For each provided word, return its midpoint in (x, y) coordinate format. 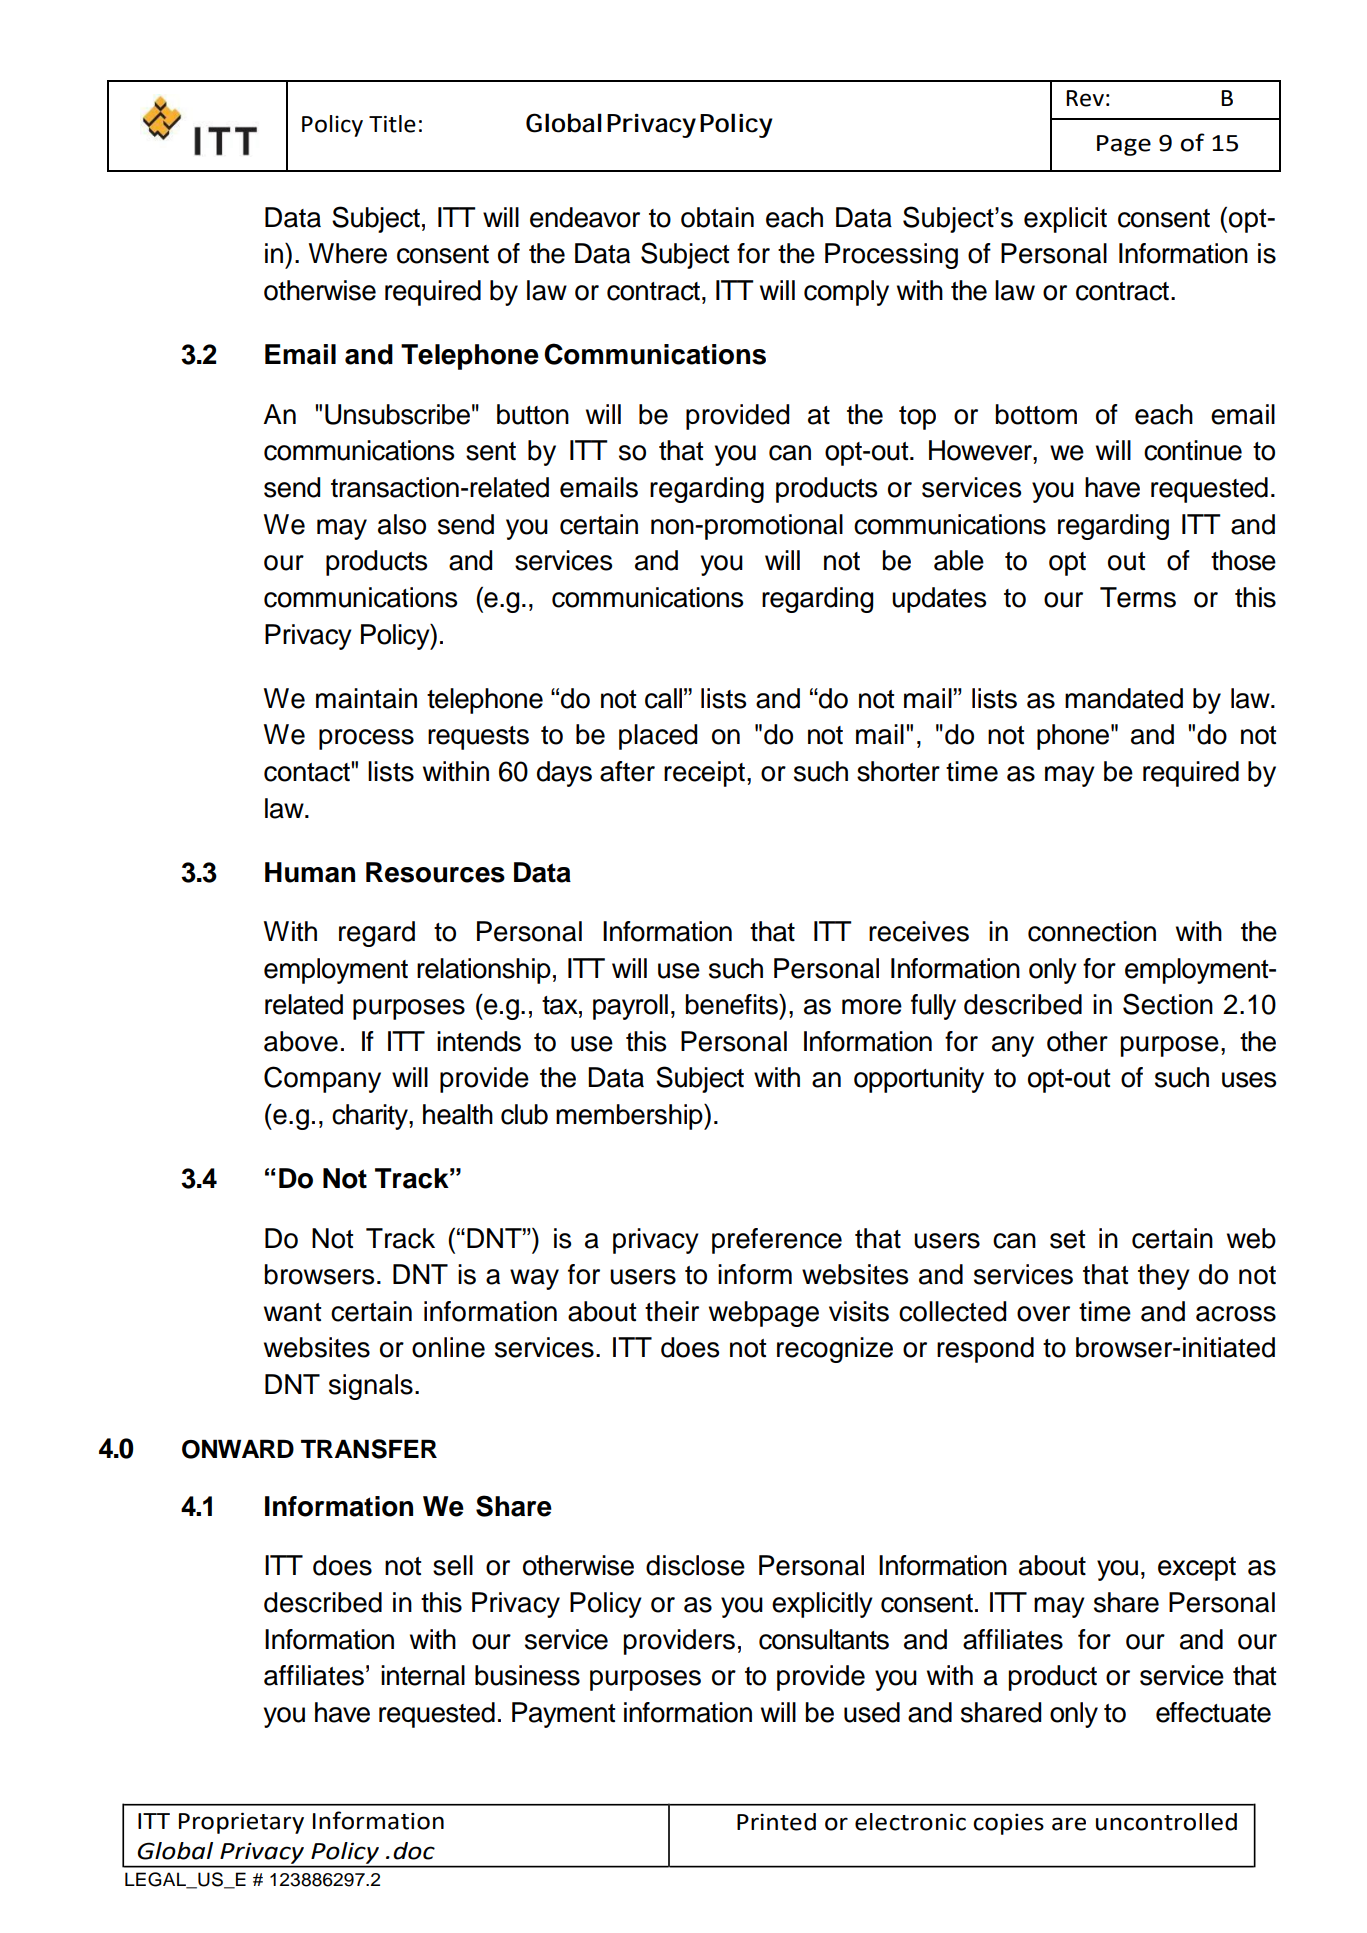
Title (392, 124)
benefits (733, 1004)
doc (414, 1851)
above (301, 1041)
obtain (717, 217)
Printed (776, 1822)
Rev (1085, 98)
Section (1168, 1004)
